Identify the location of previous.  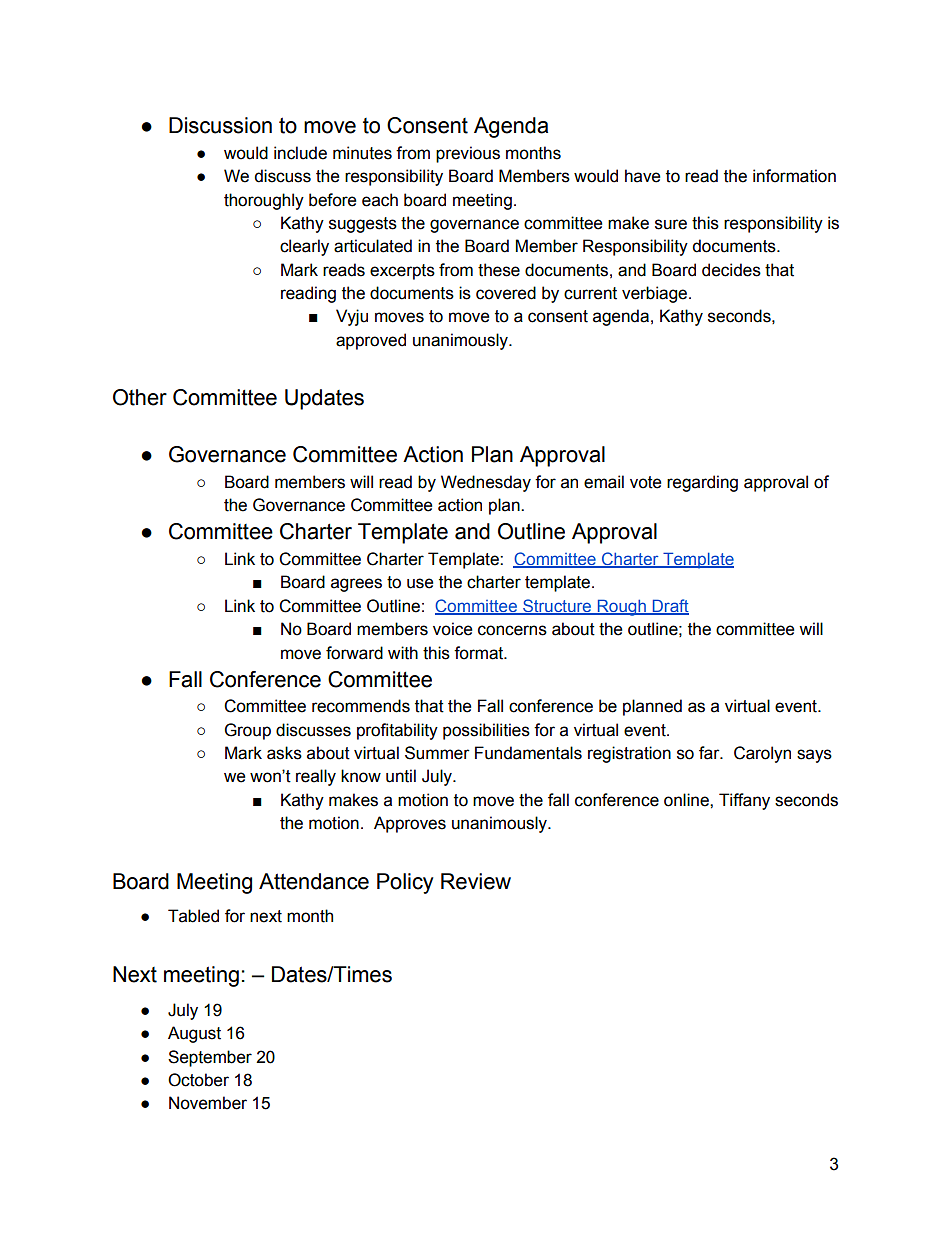
(468, 154).
